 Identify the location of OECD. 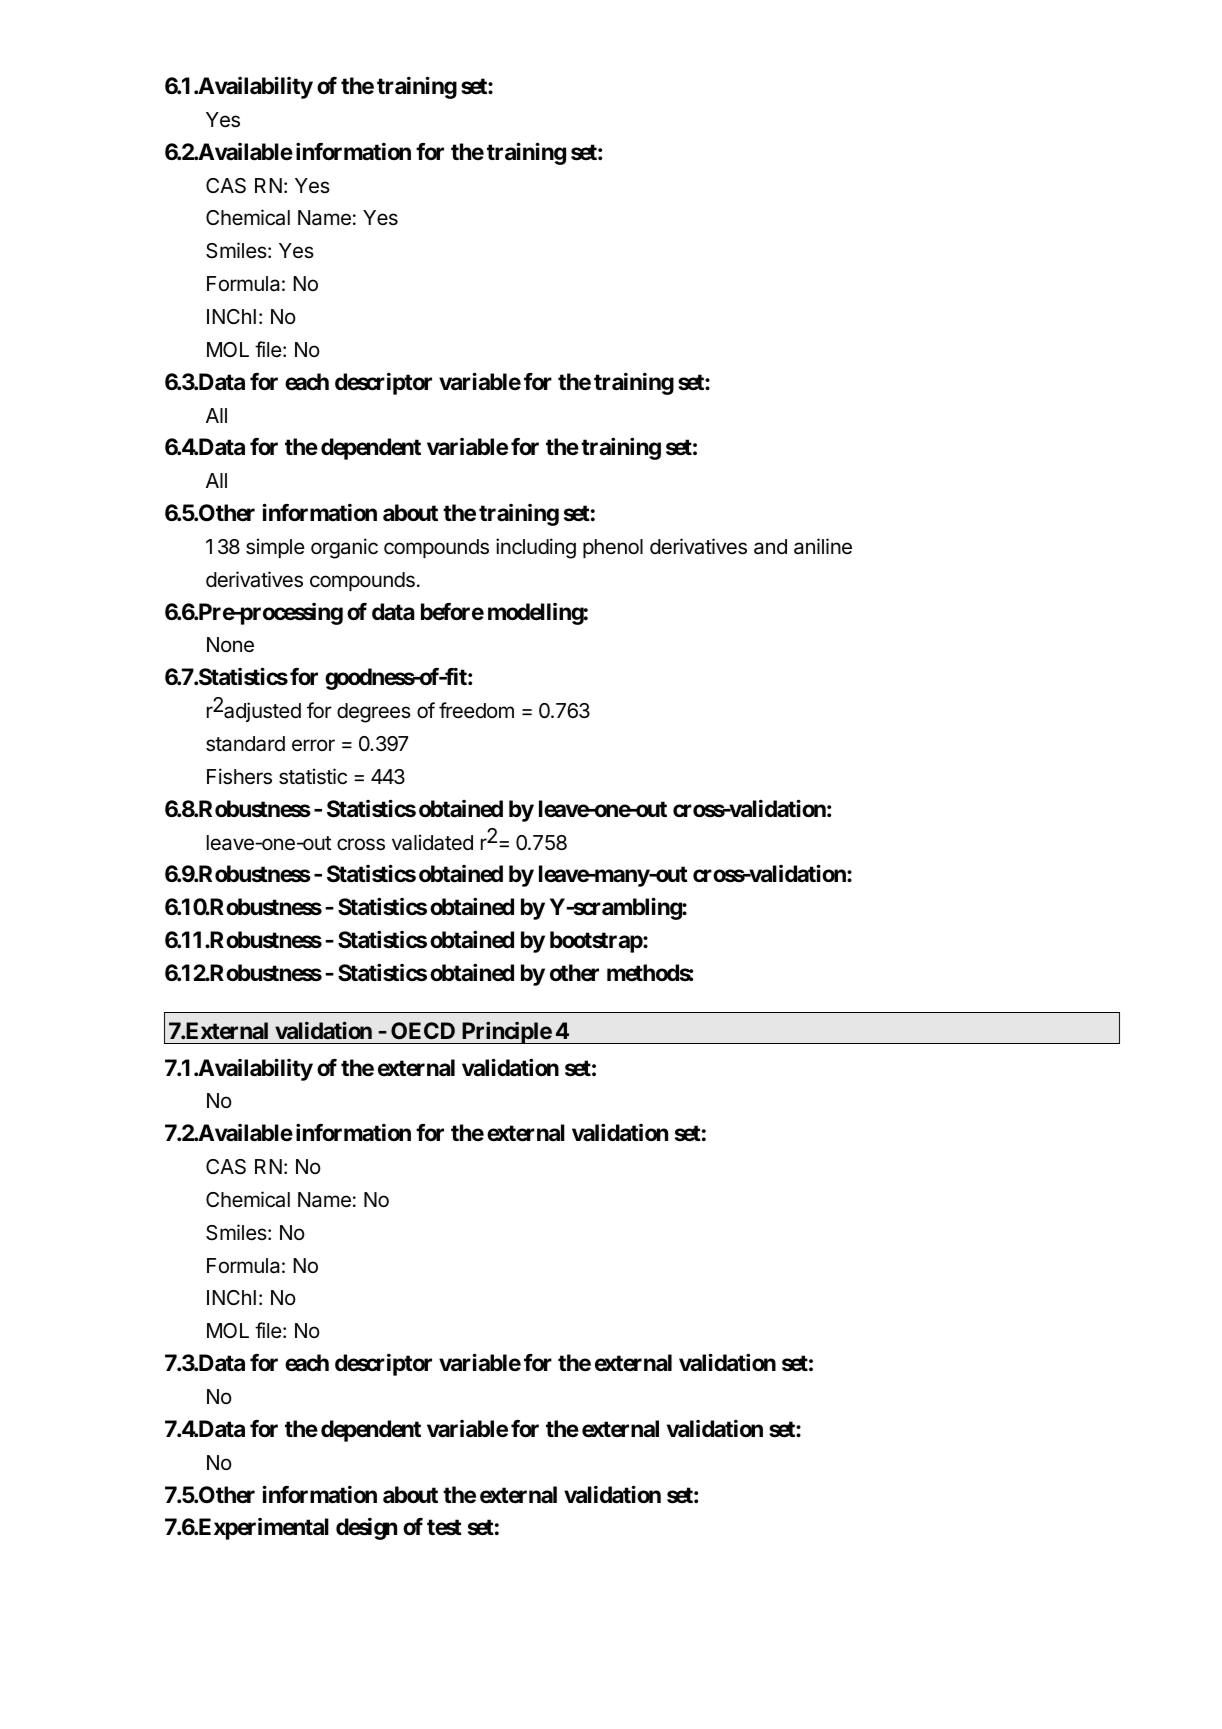
(423, 1030).
